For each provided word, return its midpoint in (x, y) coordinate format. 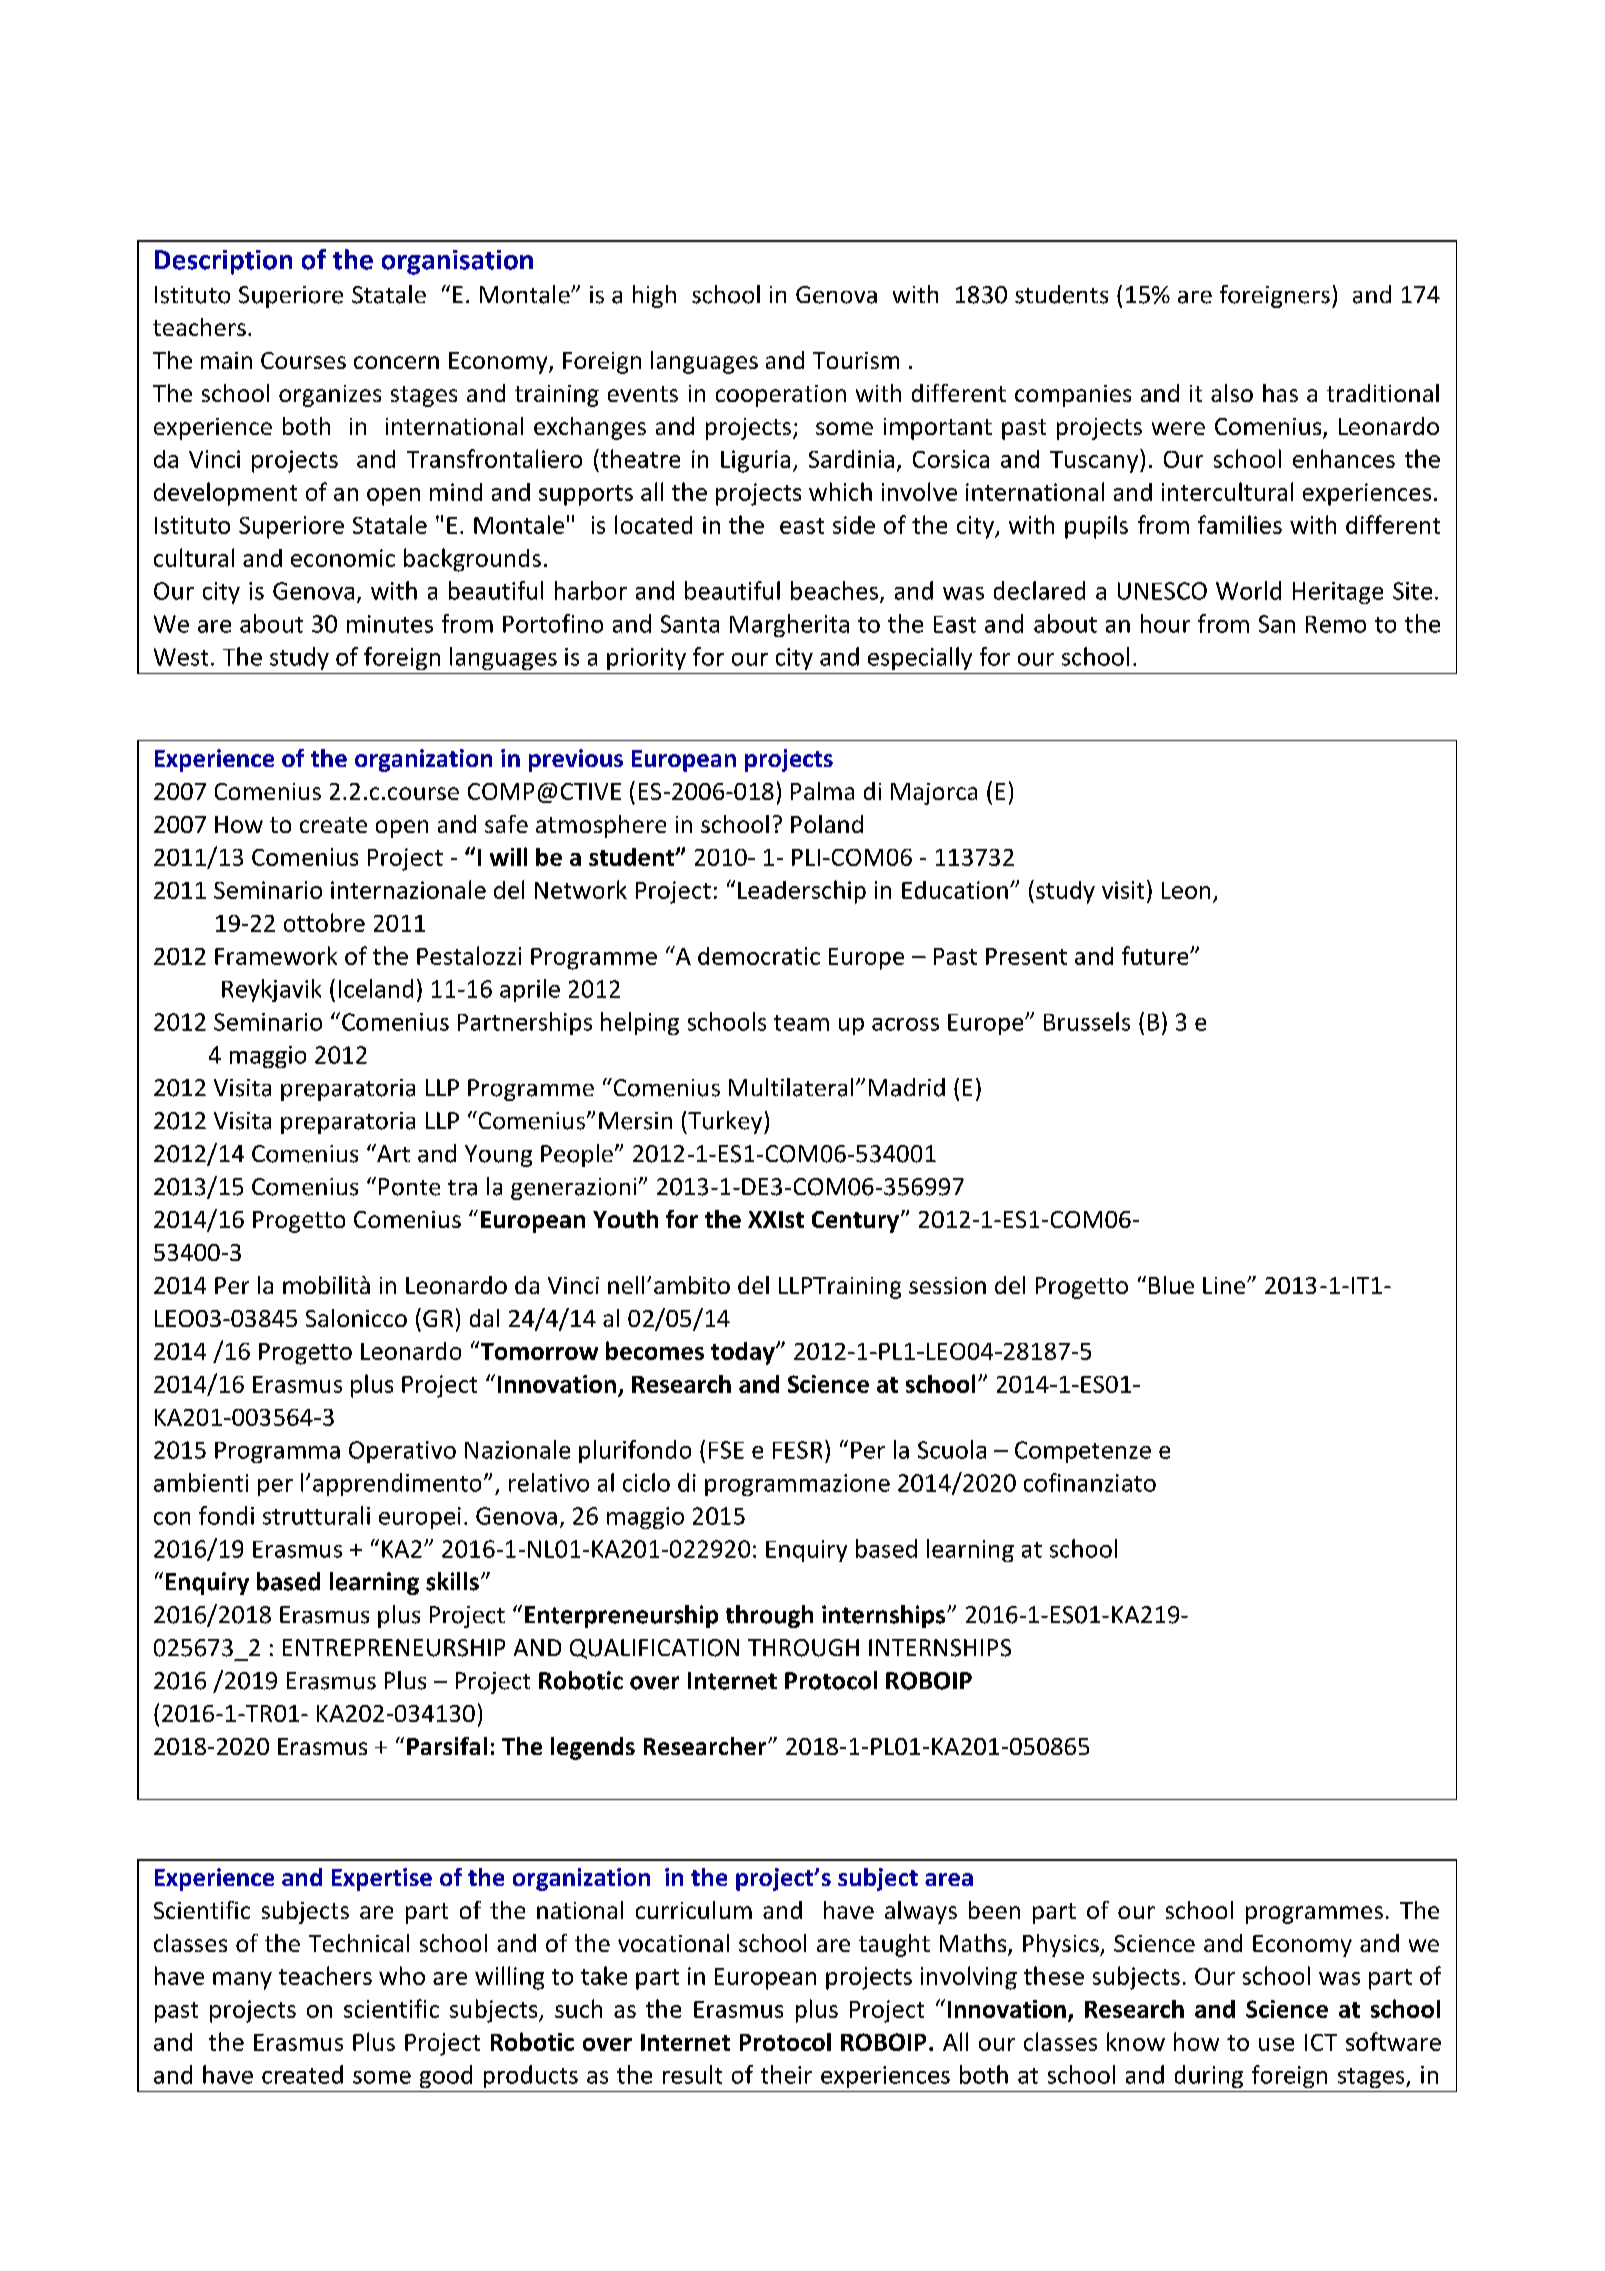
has (1280, 393)
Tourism (856, 360)
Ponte (409, 1187)
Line (1225, 1285)
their (786, 2074)
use (1276, 2044)
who (402, 1975)
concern (396, 362)
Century (857, 1222)
